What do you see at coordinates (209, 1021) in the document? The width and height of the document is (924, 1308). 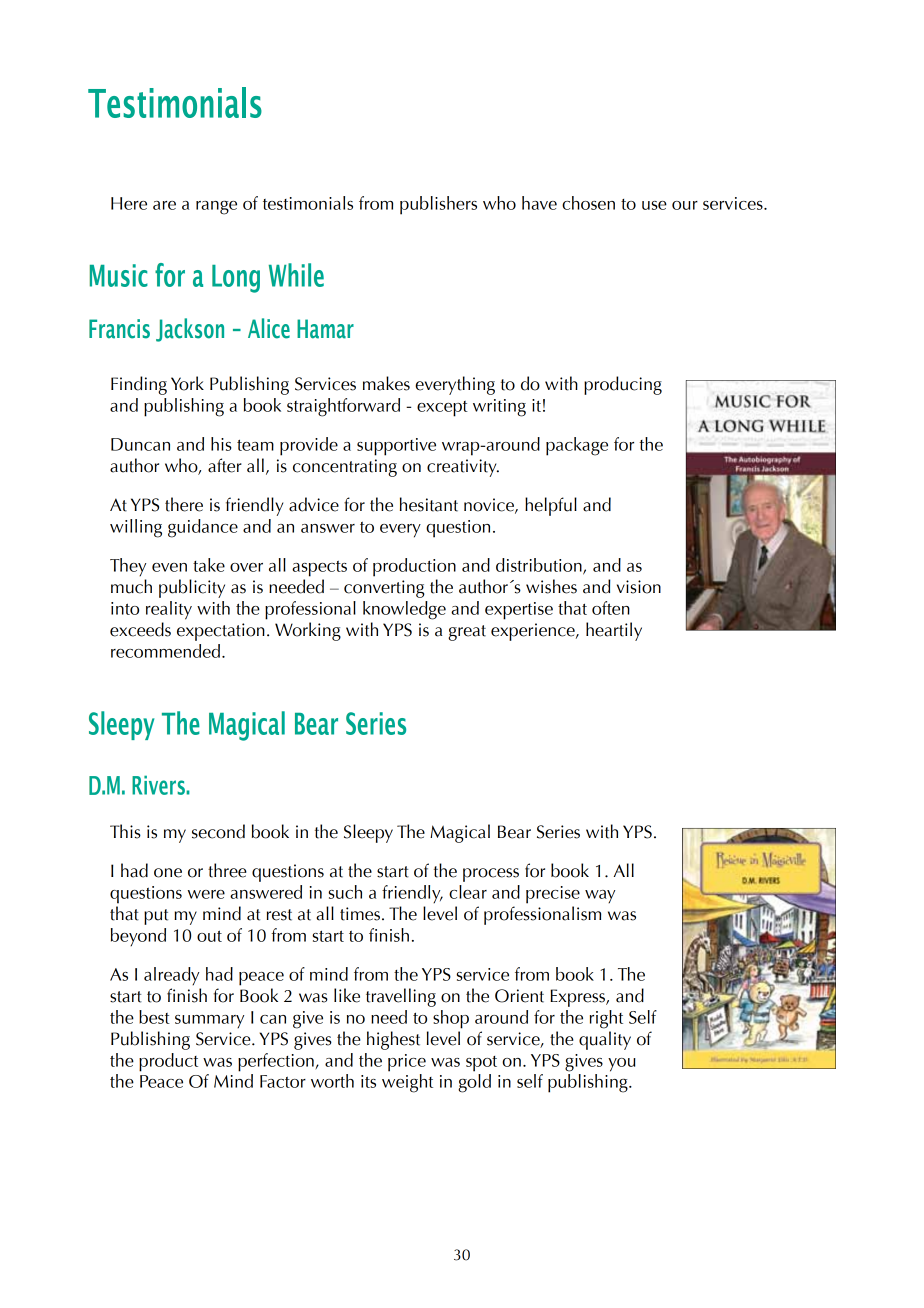 I see `summary` at bounding box center [209, 1021].
